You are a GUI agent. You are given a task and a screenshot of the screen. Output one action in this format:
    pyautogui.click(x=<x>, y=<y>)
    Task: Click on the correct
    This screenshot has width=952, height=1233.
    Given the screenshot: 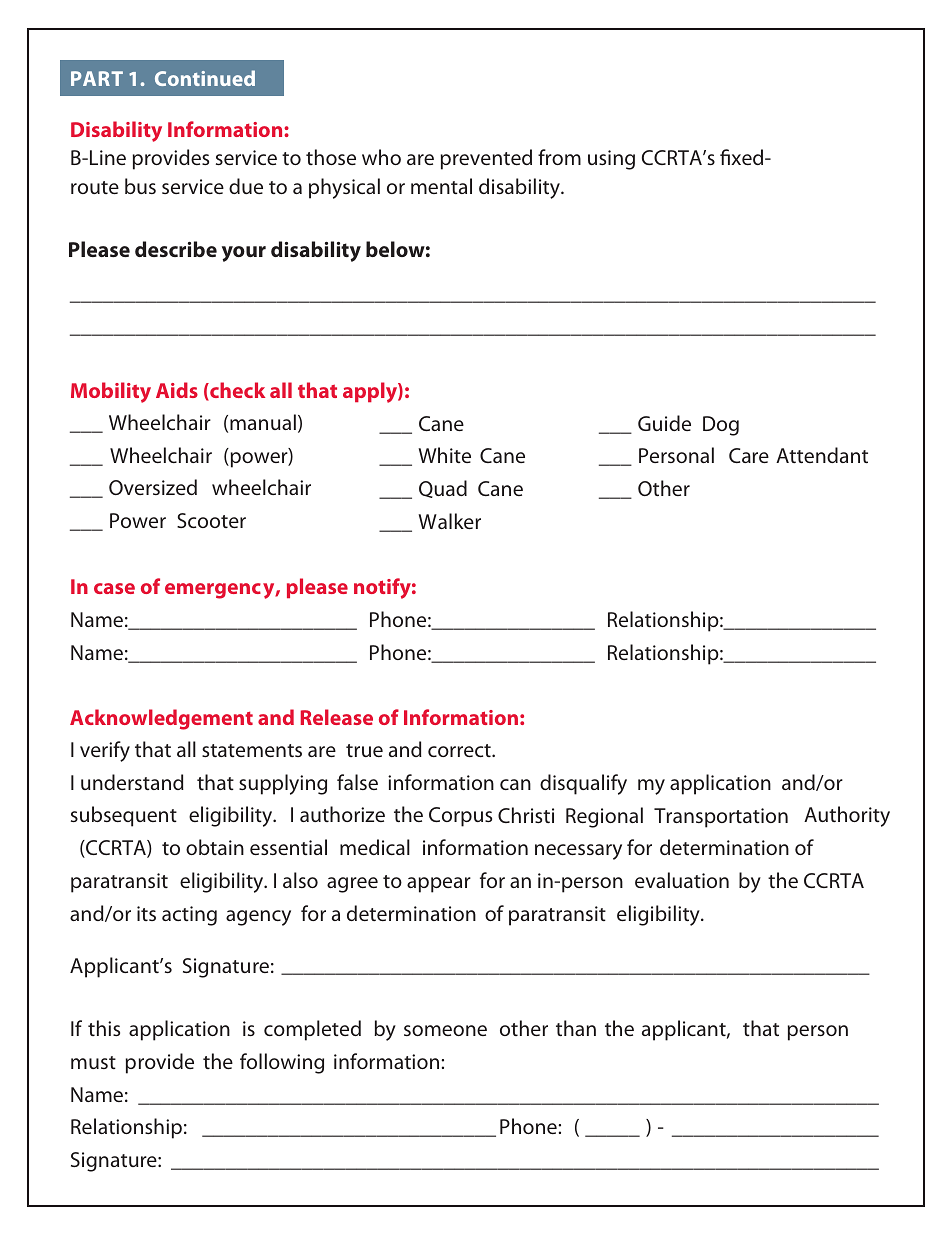 What is the action you would take?
    pyautogui.click(x=460, y=750)
